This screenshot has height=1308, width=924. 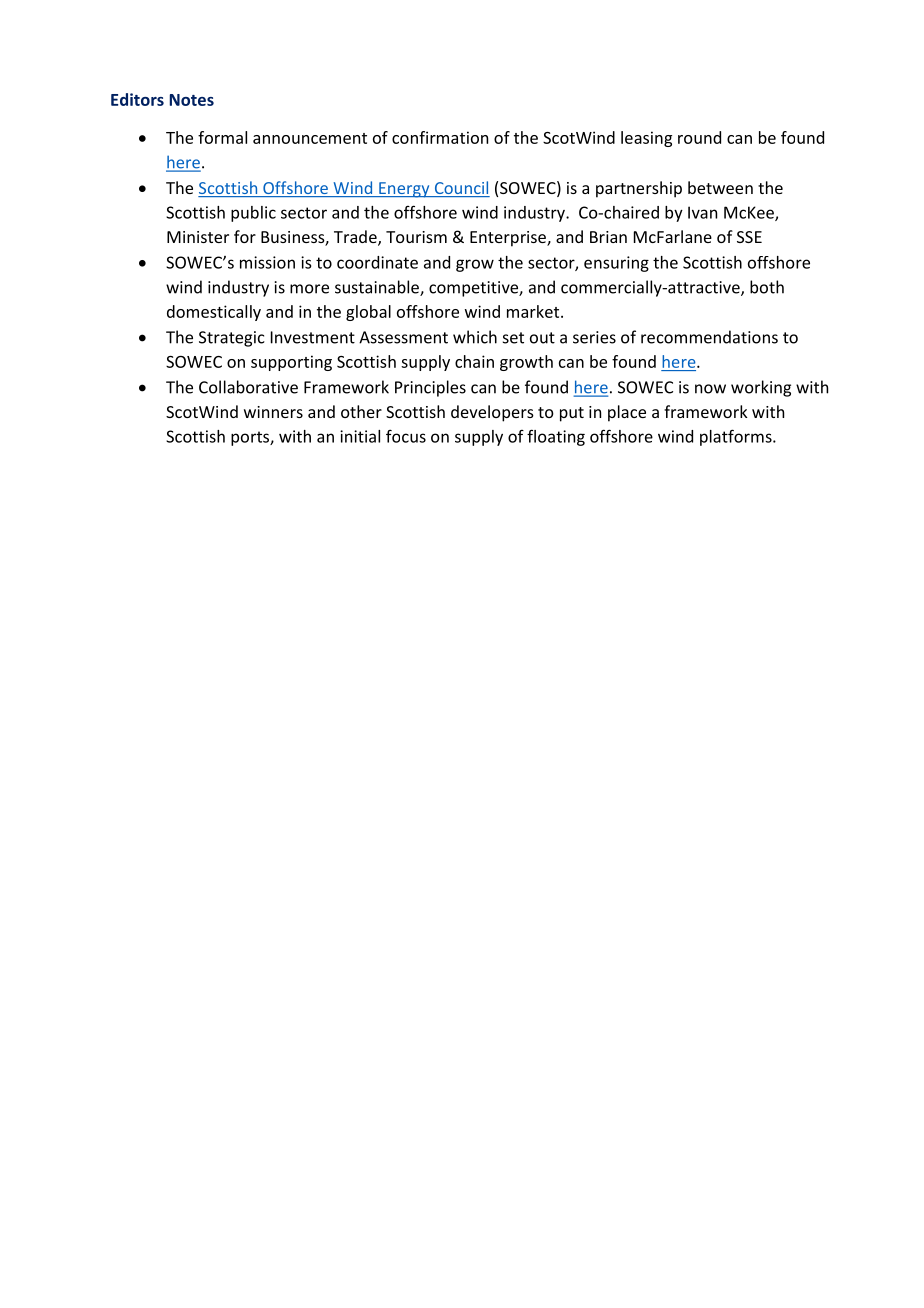 I want to click on Notes, so click(x=192, y=100).
